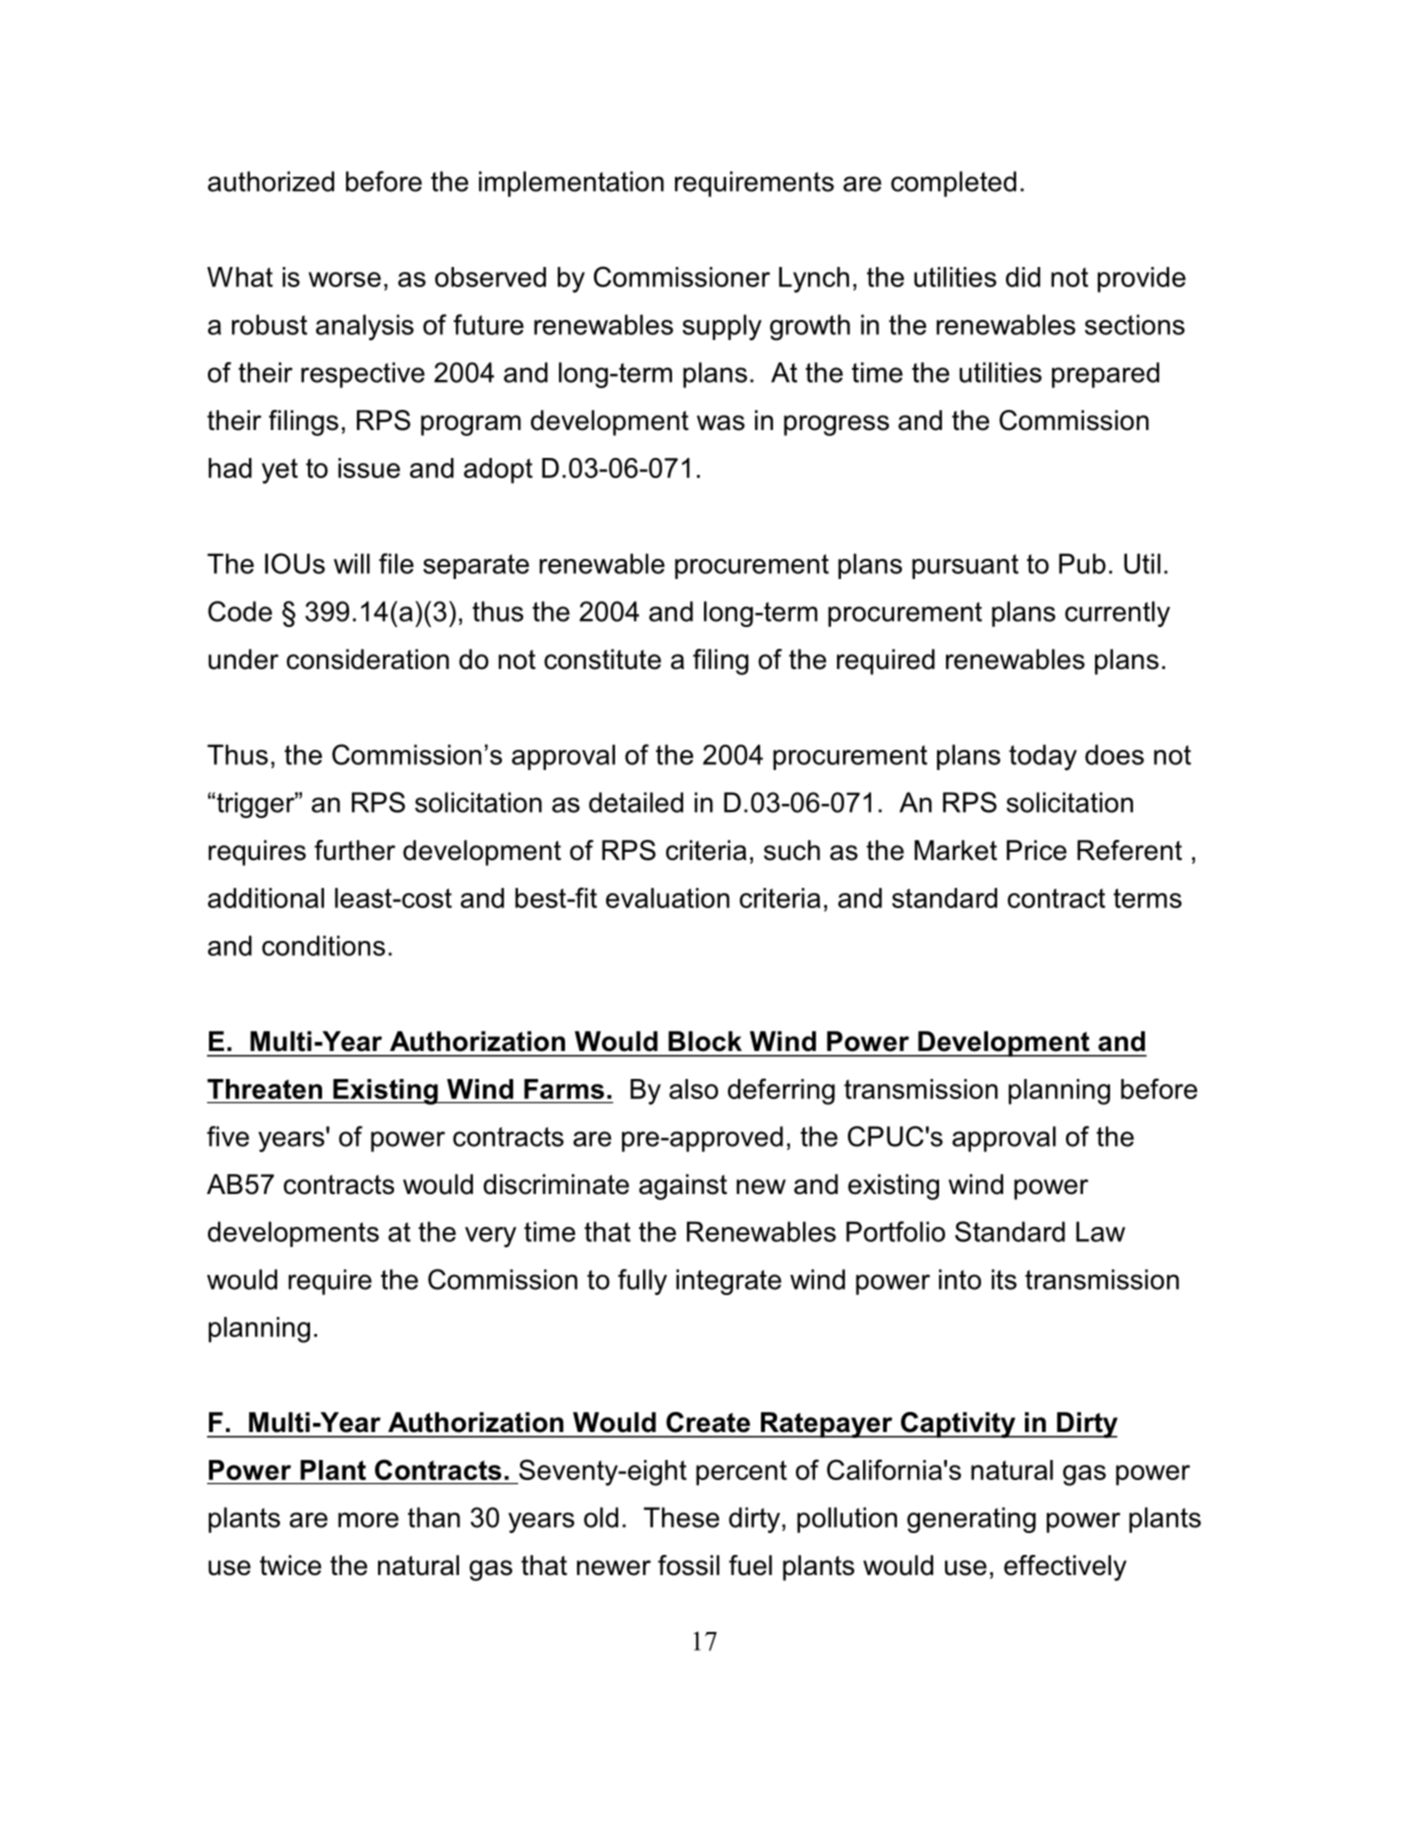  What do you see at coordinates (1037, 850) in the screenshot?
I see `Price` at bounding box center [1037, 850].
